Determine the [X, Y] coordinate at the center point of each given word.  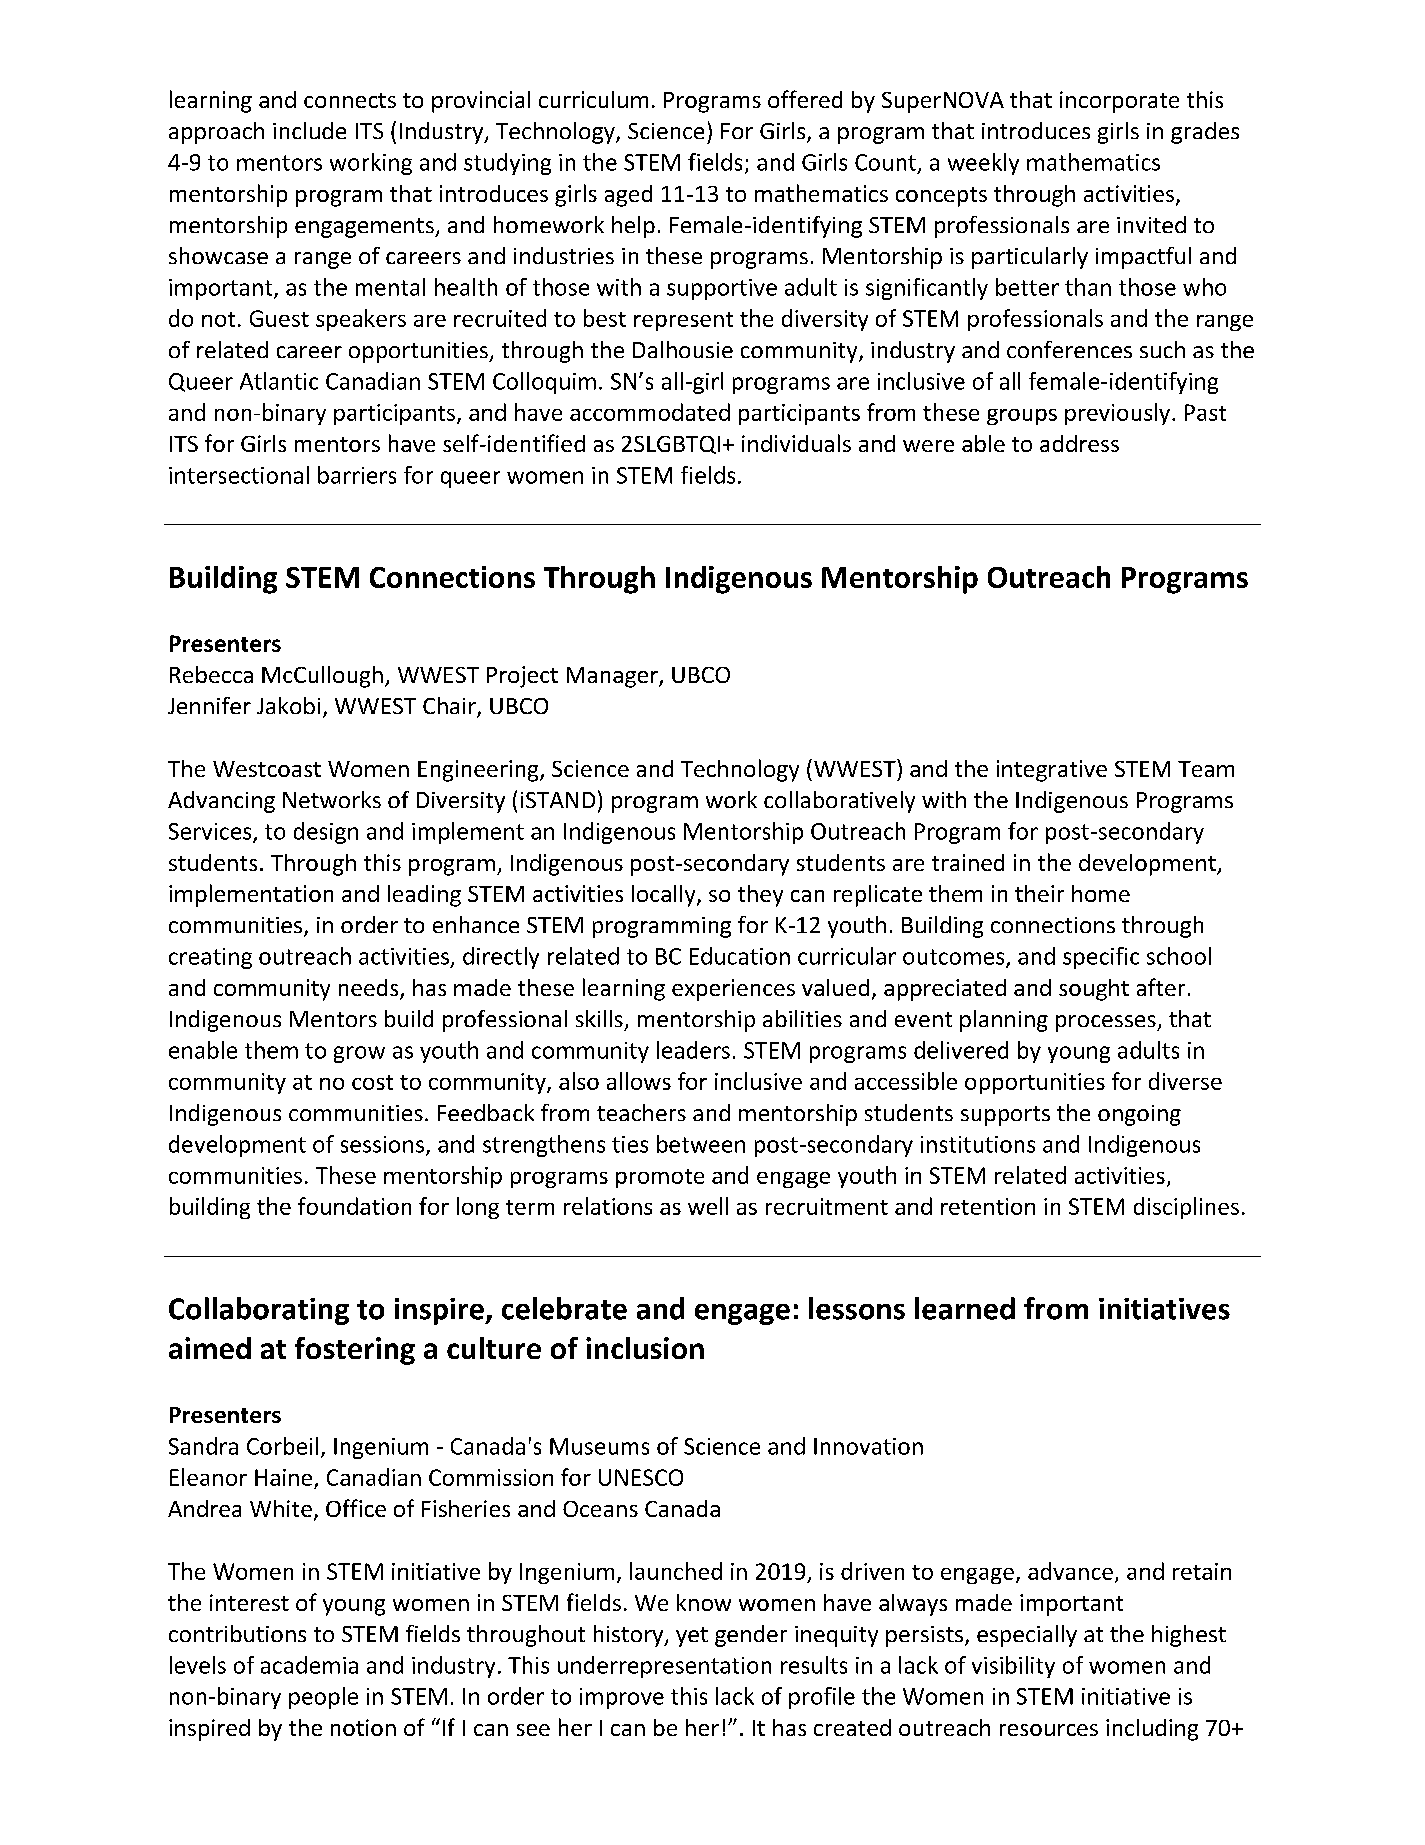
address [1079, 443]
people [323, 1698]
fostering [355, 1351]
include [309, 130]
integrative [1052, 771]
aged [628, 196]
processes [1107, 1023]
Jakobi [288, 705]
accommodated [650, 412]
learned [965, 1308]
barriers [357, 475]
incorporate [1119, 102]
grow [359, 1054]
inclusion [645, 1348]
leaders [693, 1050]
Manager [613, 677]
